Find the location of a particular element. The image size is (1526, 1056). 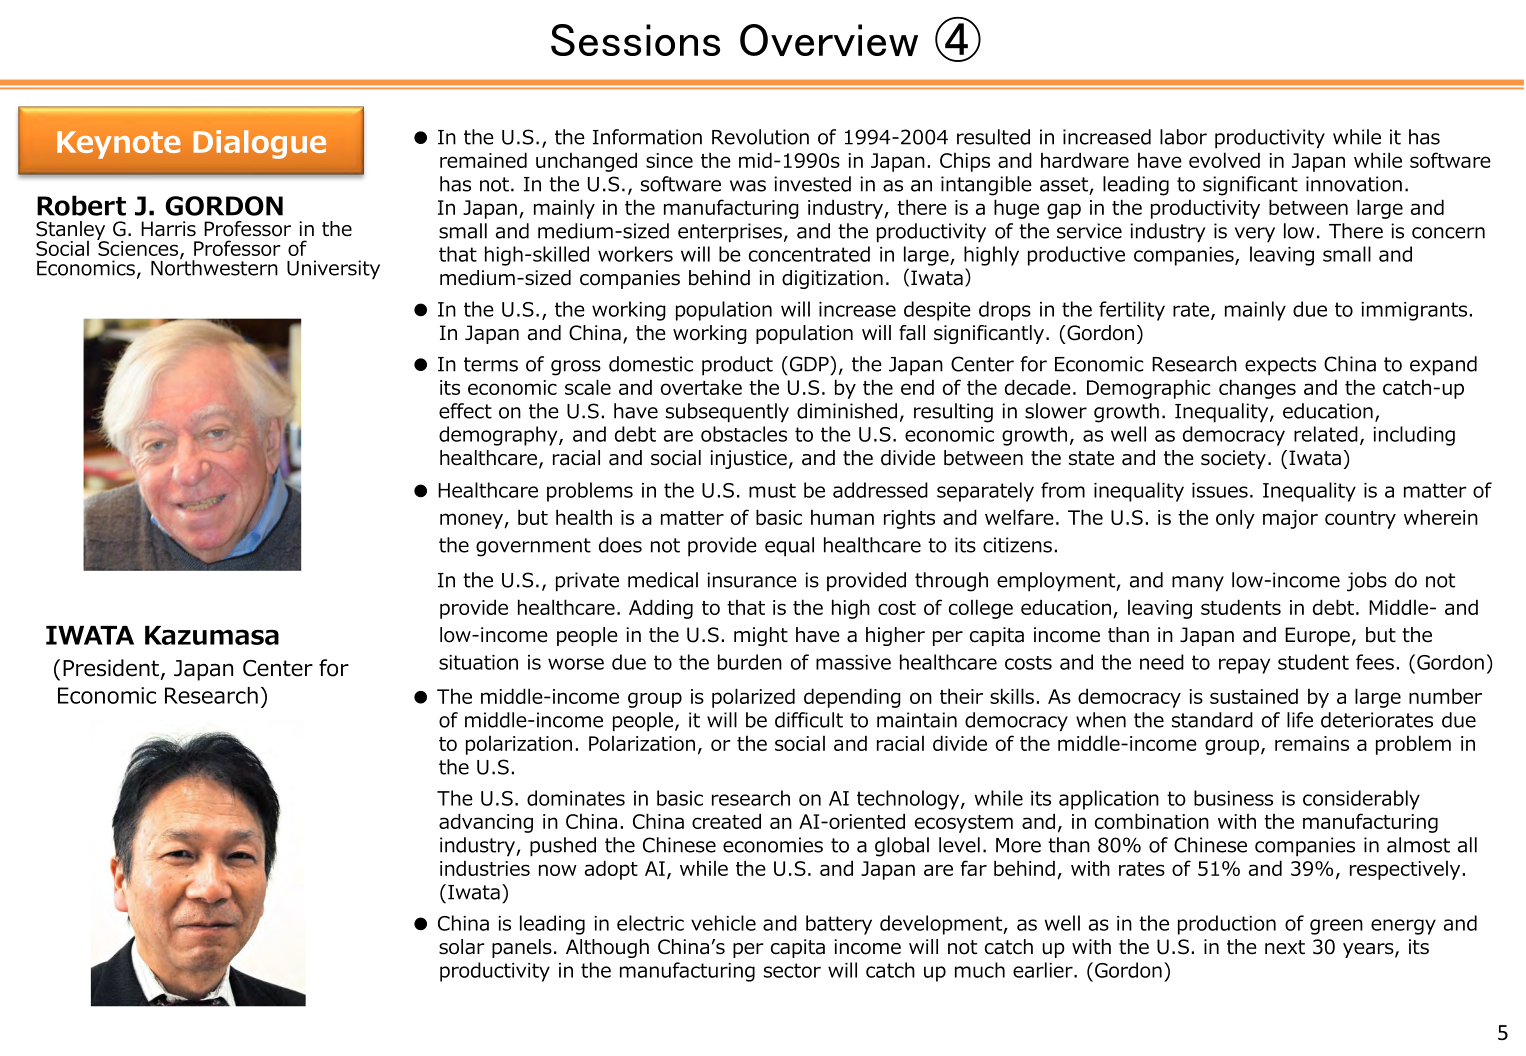

solar is located at coordinates (462, 947).
